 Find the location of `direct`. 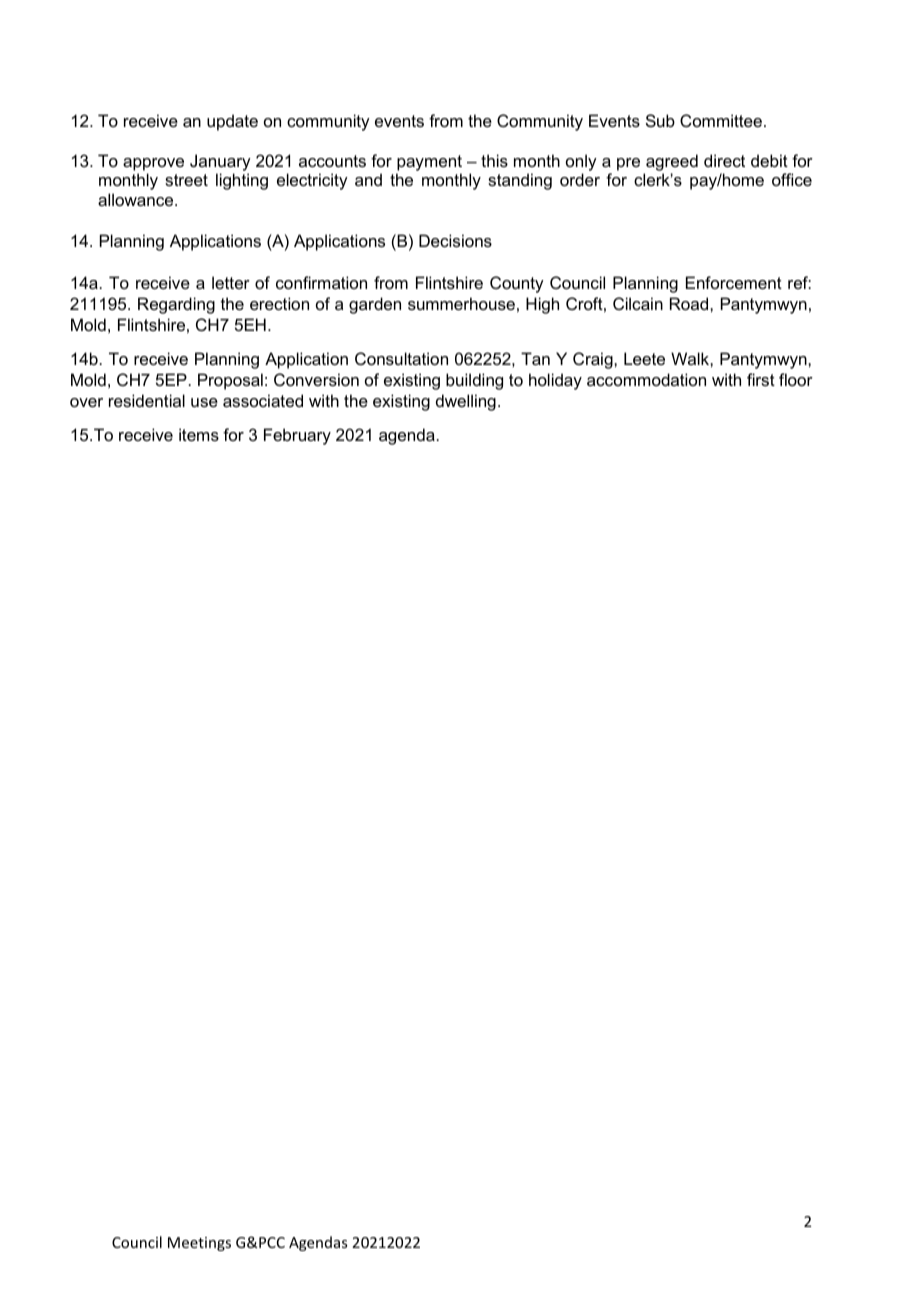

direct is located at coordinates (724, 160).
